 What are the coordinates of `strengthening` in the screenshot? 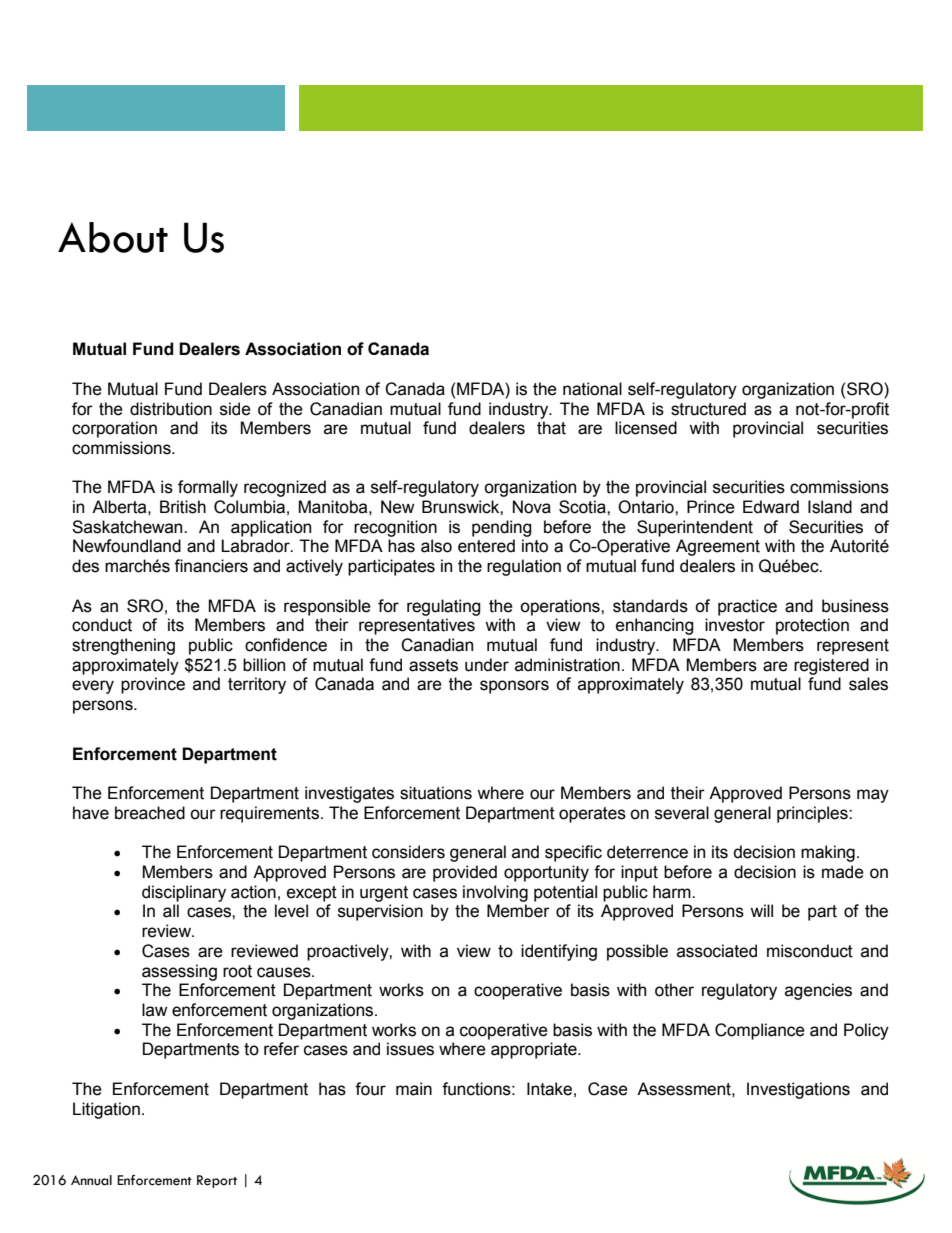 It's located at (123, 646).
